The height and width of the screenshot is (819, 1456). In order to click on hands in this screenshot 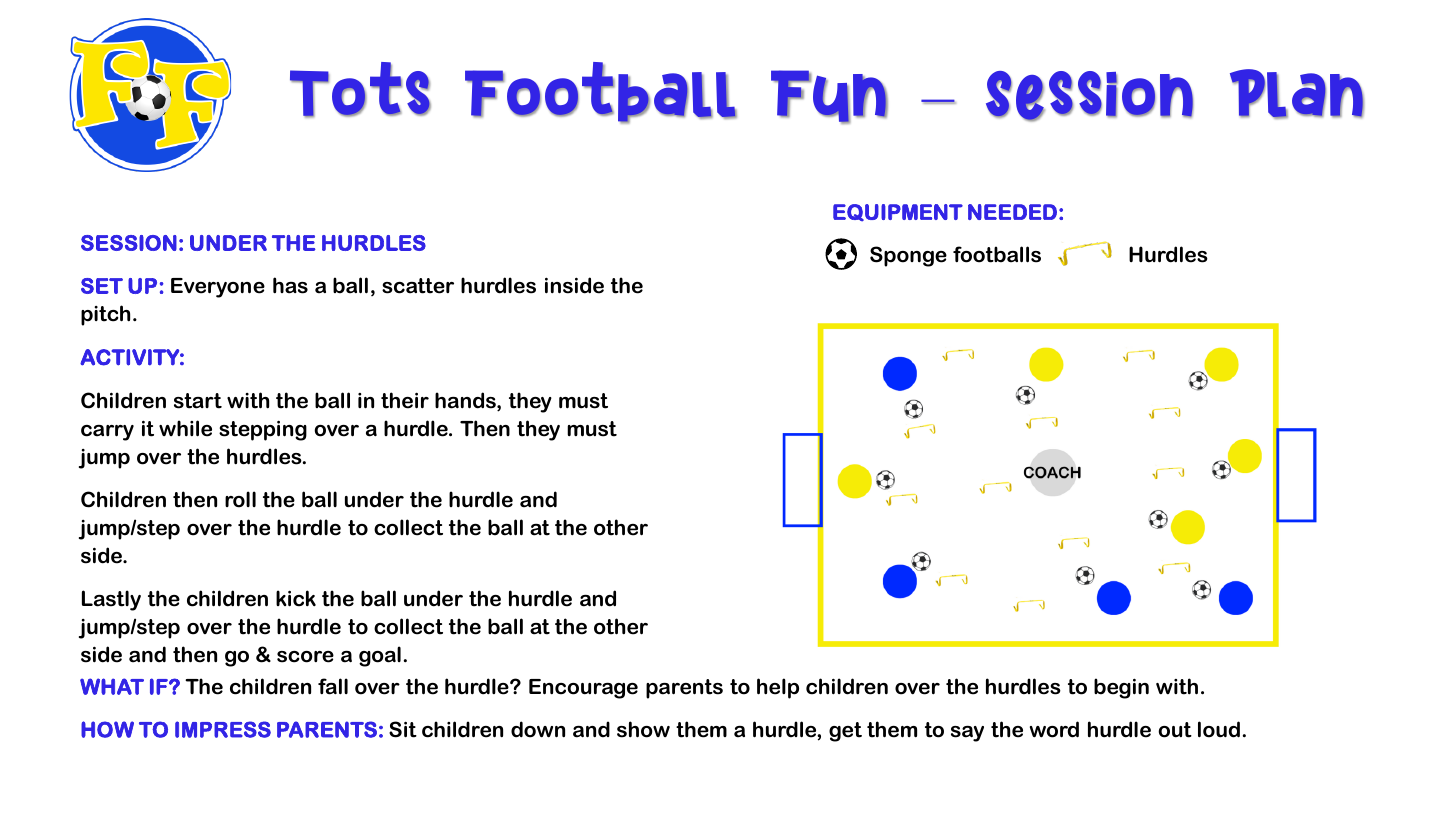, I will do `click(466, 401)`.
